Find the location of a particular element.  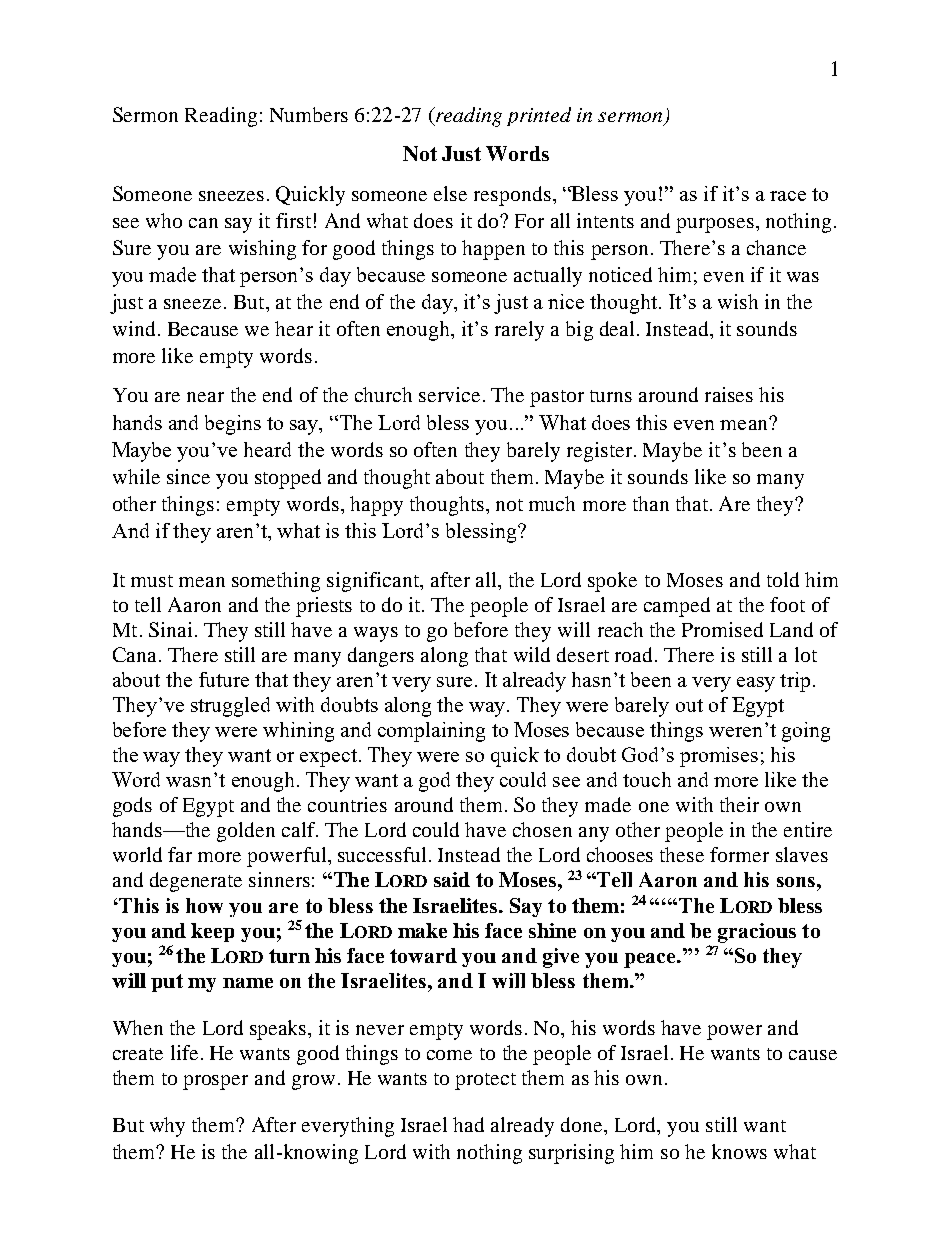

Promised is located at coordinates (722, 629).
